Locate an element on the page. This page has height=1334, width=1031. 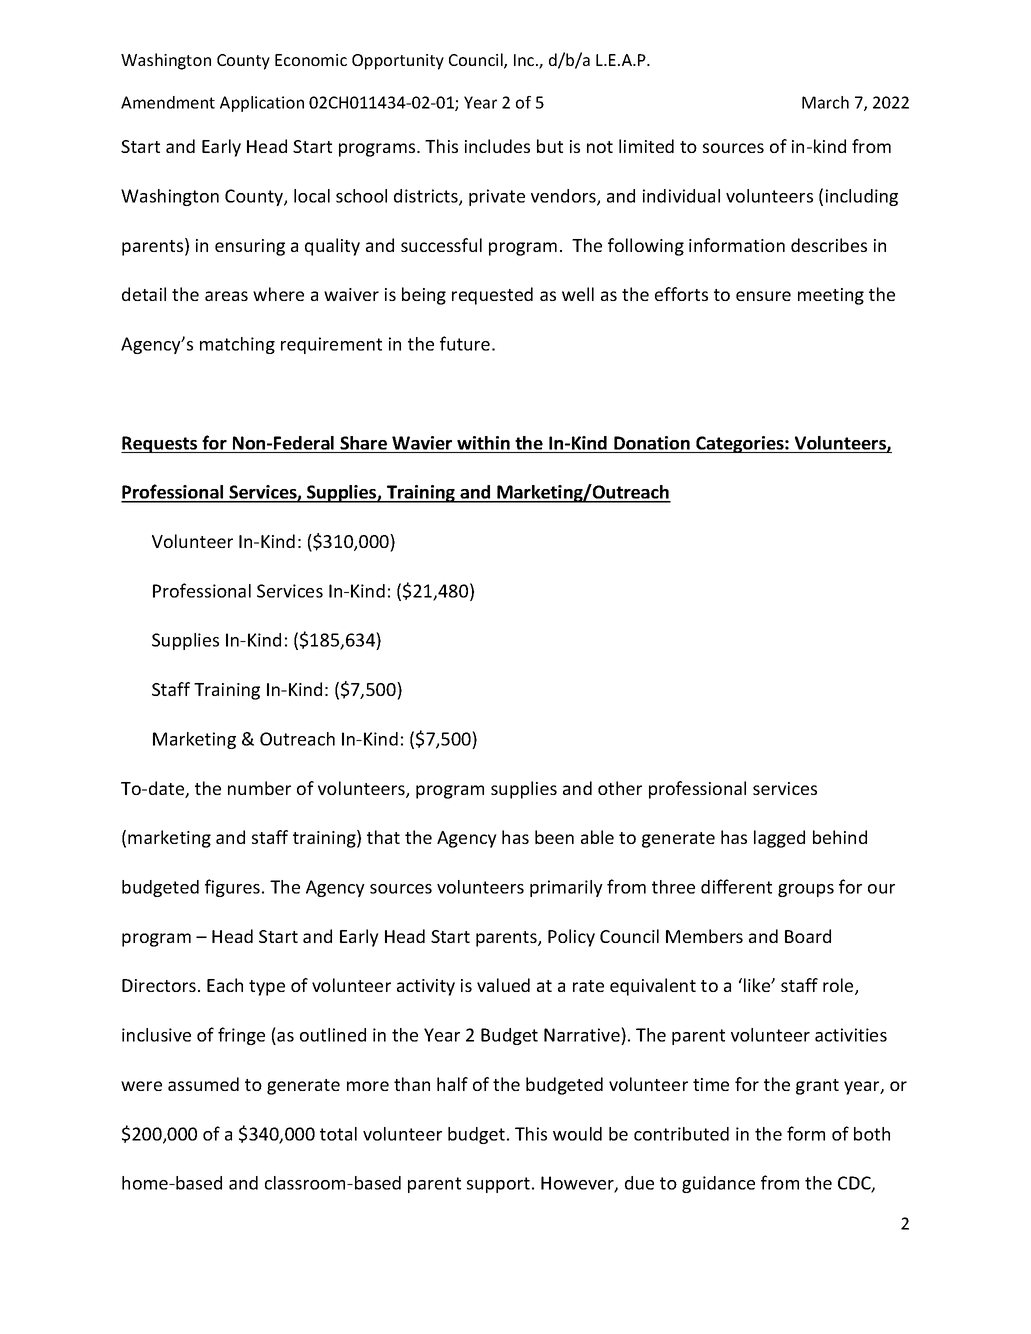
within is located at coordinates (483, 443).
